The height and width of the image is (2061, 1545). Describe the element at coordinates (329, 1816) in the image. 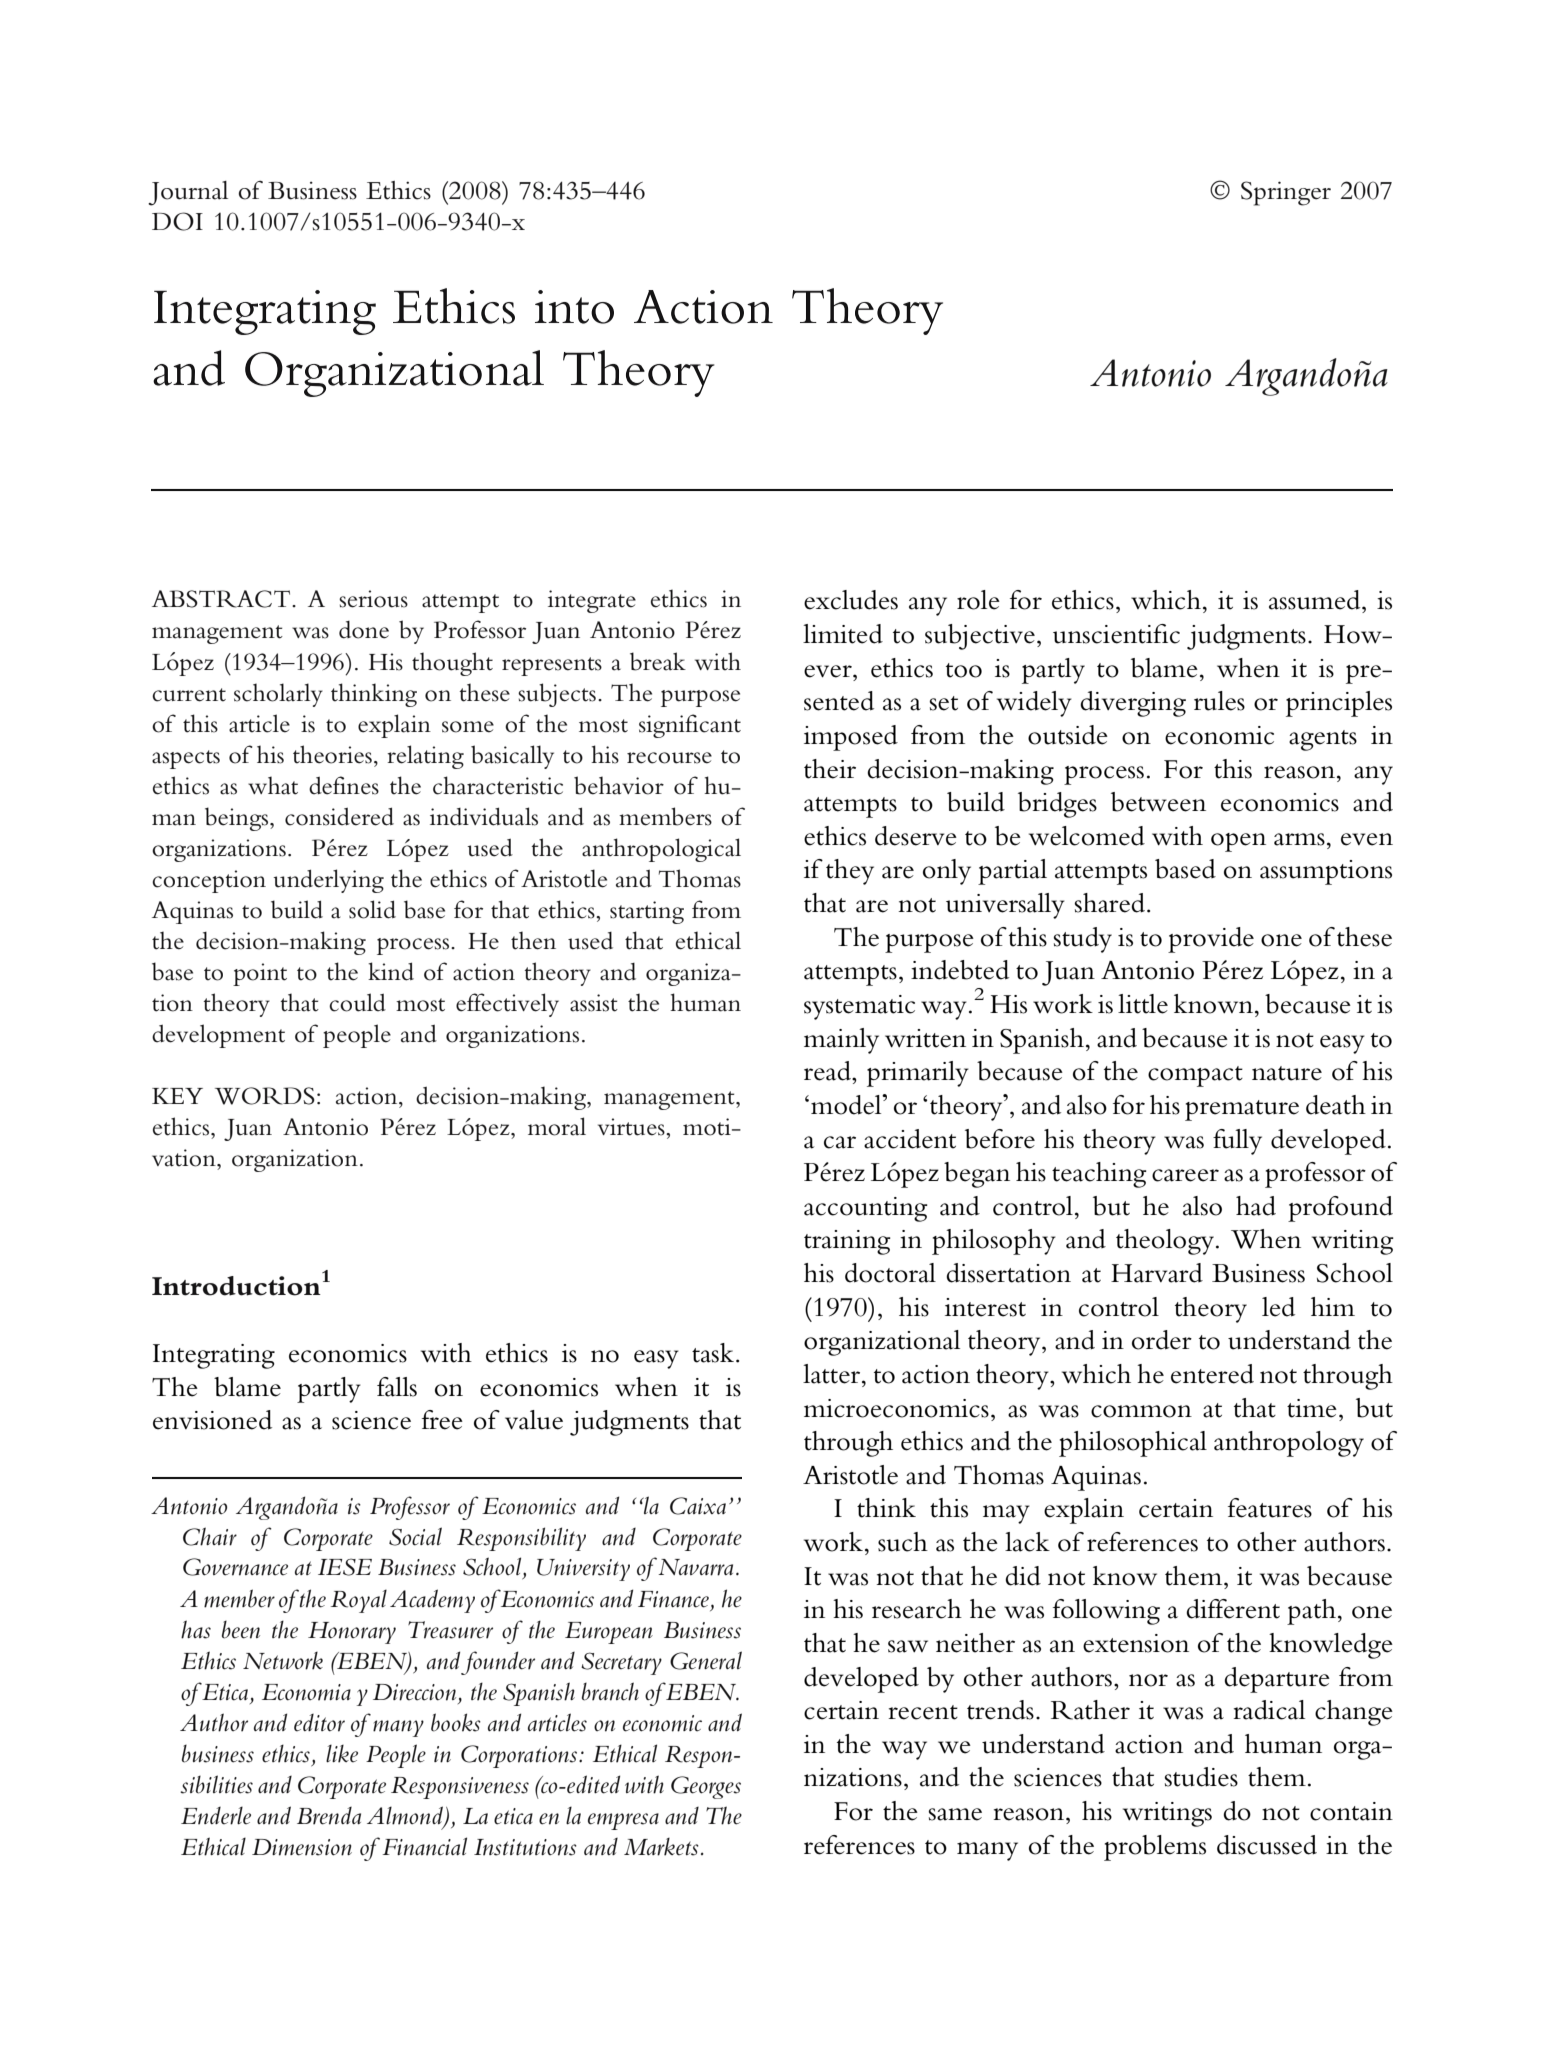

I see `Brenda` at that location.
